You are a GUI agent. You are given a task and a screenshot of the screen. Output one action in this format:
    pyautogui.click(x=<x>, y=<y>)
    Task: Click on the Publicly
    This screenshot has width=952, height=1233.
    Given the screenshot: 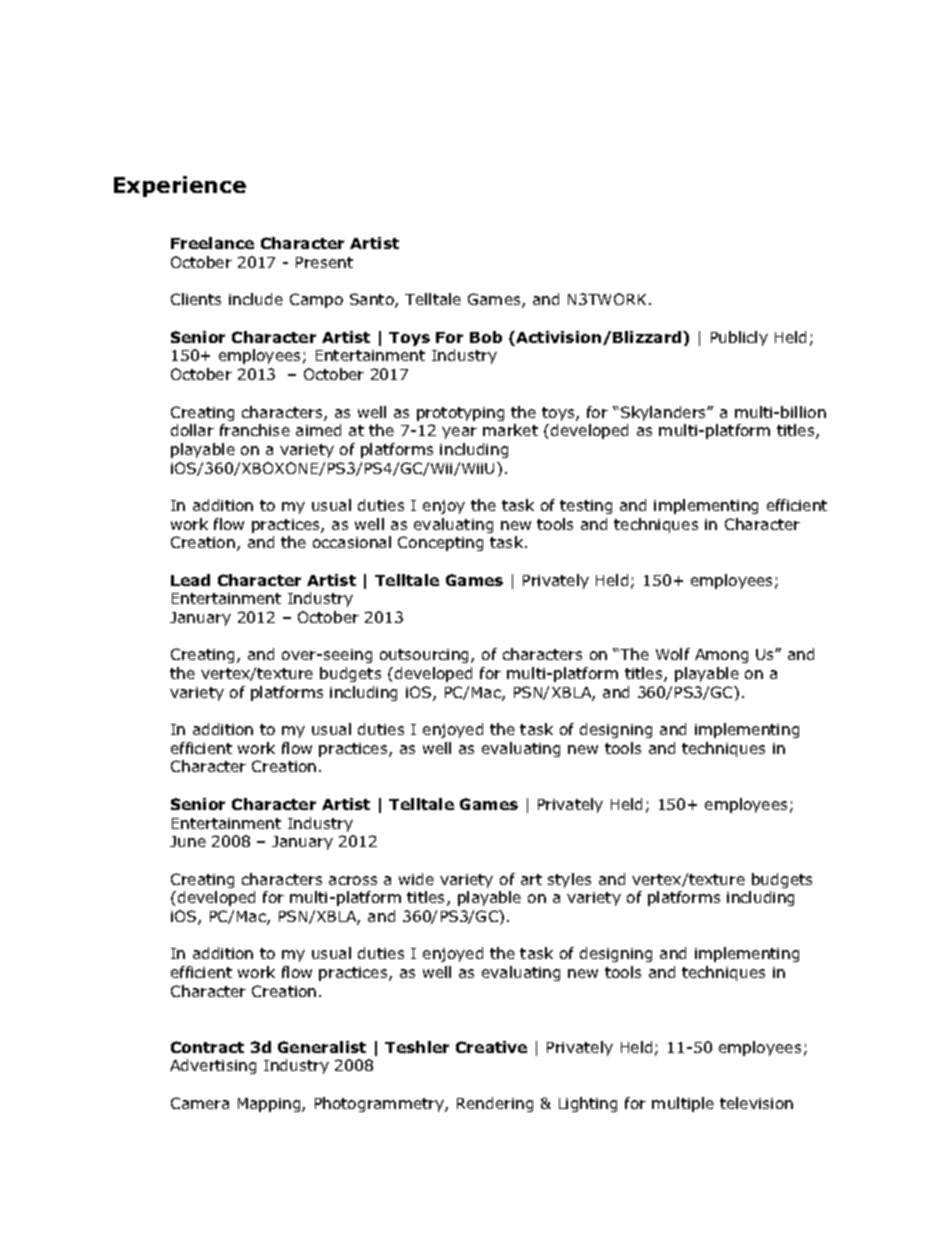 What is the action you would take?
    pyautogui.click(x=739, y=338)
